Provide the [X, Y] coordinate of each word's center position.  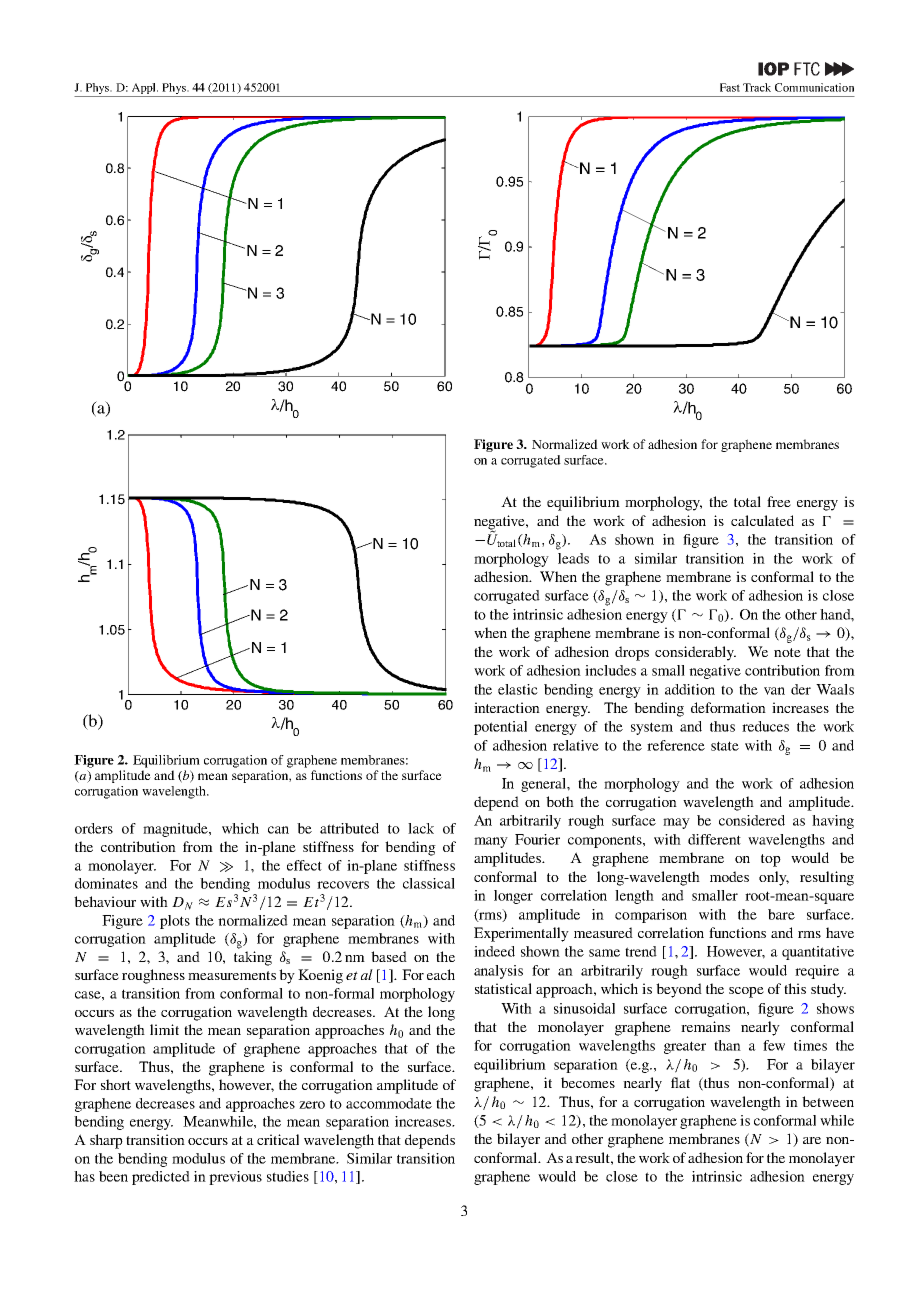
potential [500, 728]
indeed [494, 951]
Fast [730, 87]
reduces [765, 726]
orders [94, 828]
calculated [762, 520]
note [787, 652]
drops [632, 653]
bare [781, 914]
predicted [161, 1178]
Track [757, 87]
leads [573, 558]
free [779, 501]
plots [175, 922]
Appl [145, 88]
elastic [518, 689]
